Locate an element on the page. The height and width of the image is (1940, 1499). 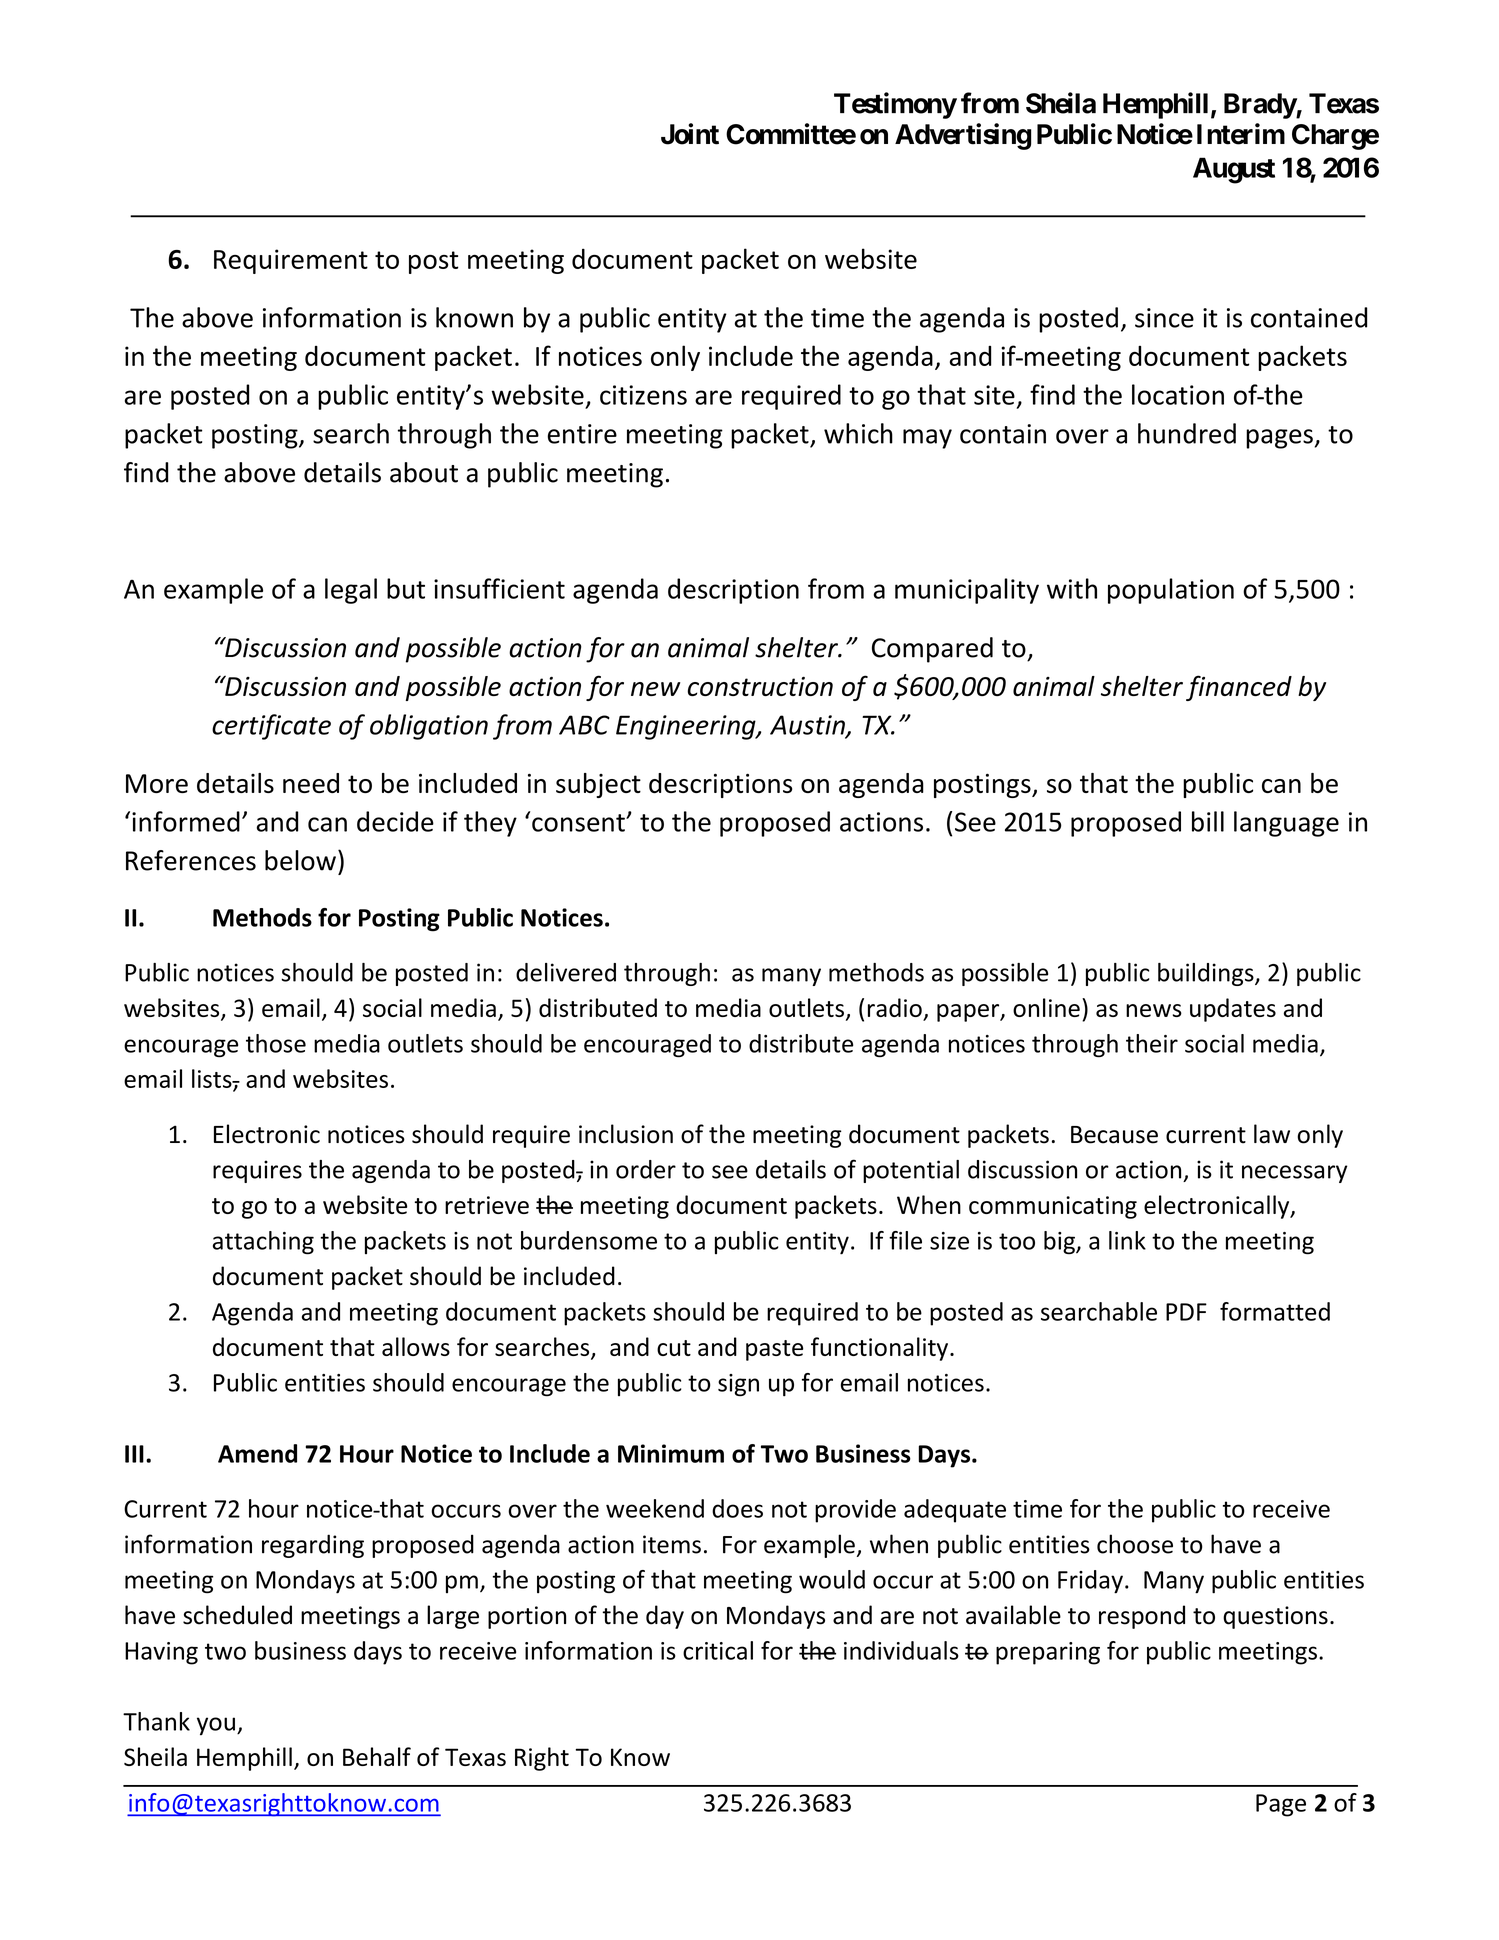
Testimony is located at coordinates (895, 105).
